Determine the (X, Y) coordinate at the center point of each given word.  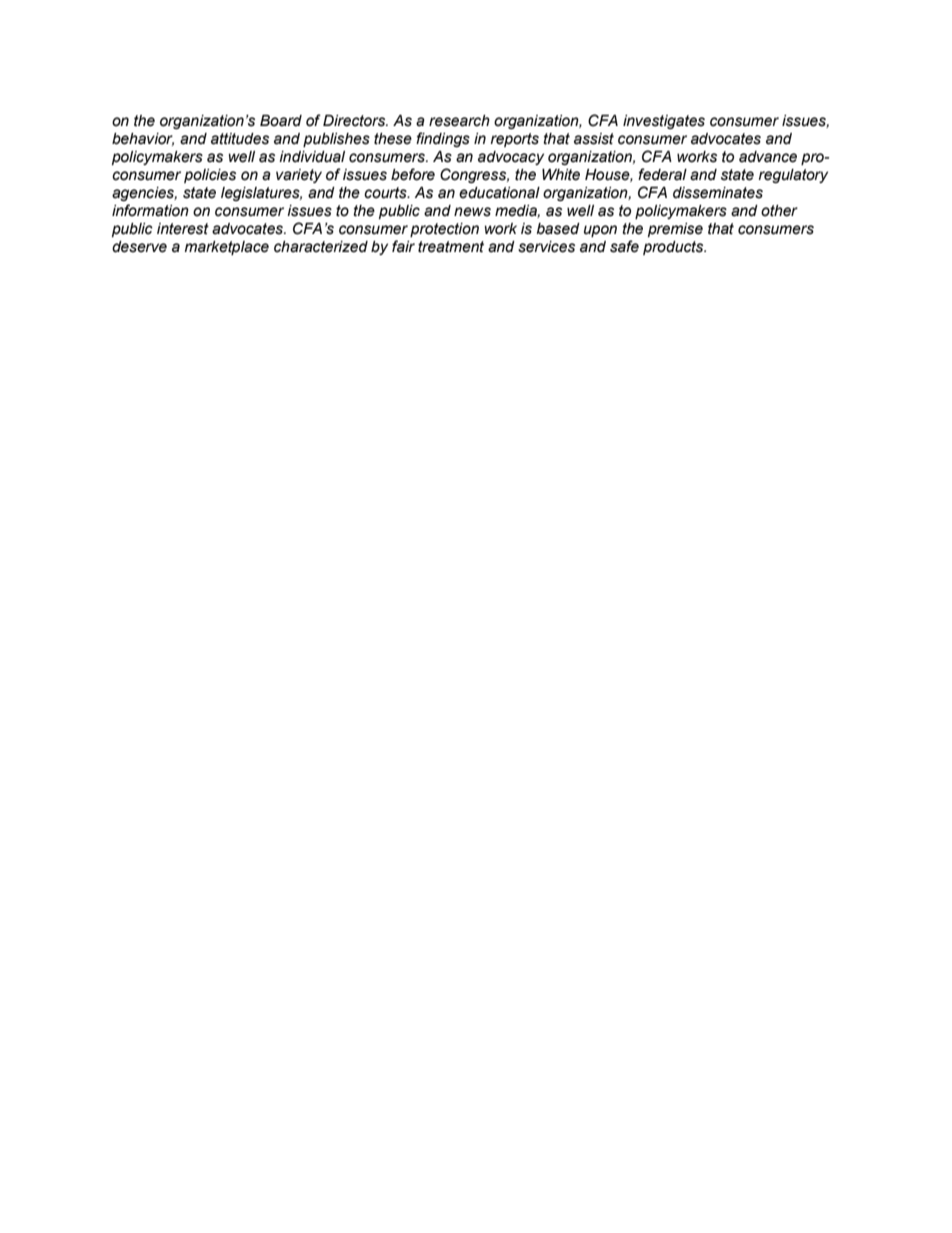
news (472, 212)
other (779, 211)
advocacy (511, 158)
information (150, 210)
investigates (664, 122)
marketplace (227, 248)
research (459, 121)
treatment (451, 247)
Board (281, 121)
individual (312, 157)
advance (768, 157)
